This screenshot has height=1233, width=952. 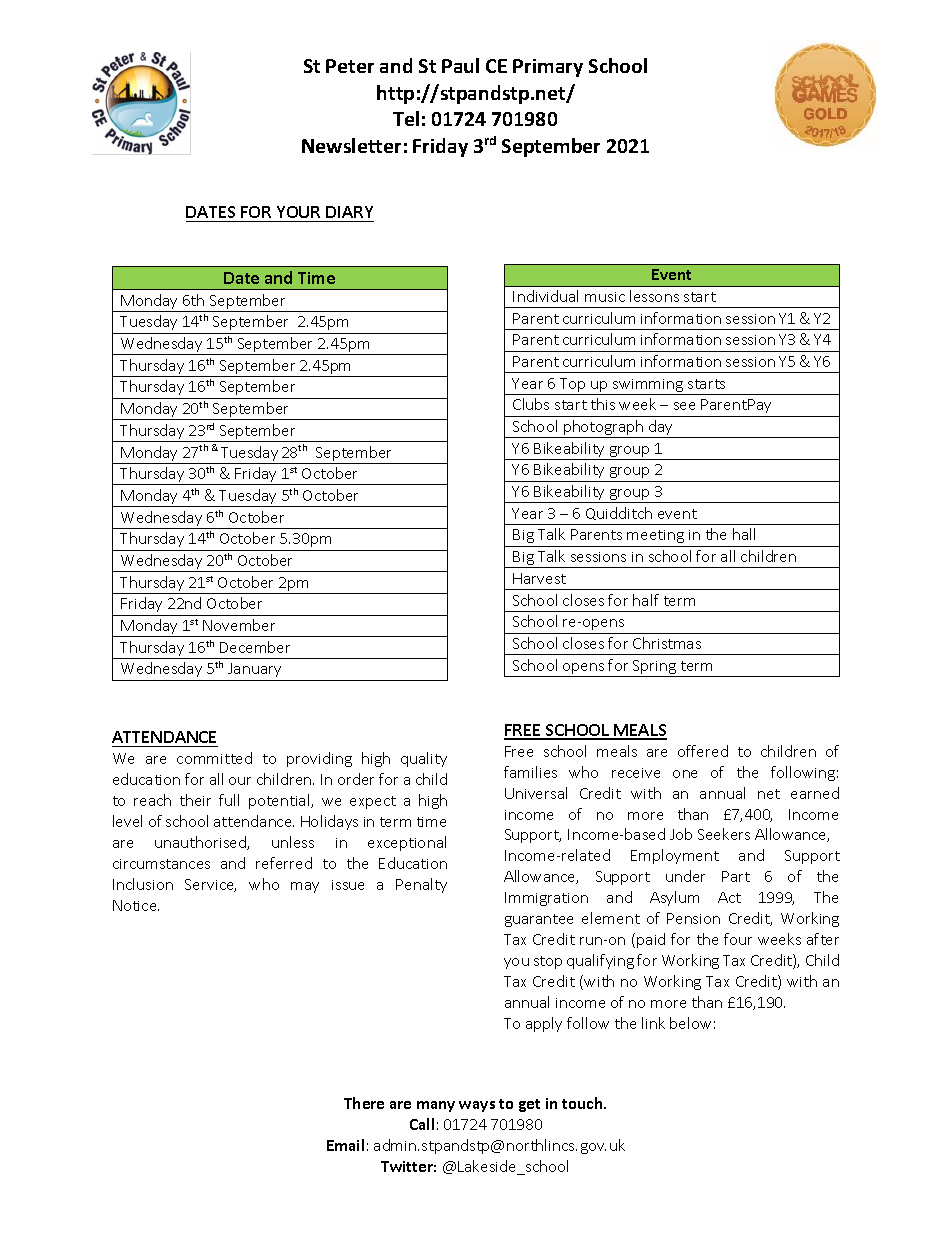 I want to click on Clubs, so click(x=531, y=404).
